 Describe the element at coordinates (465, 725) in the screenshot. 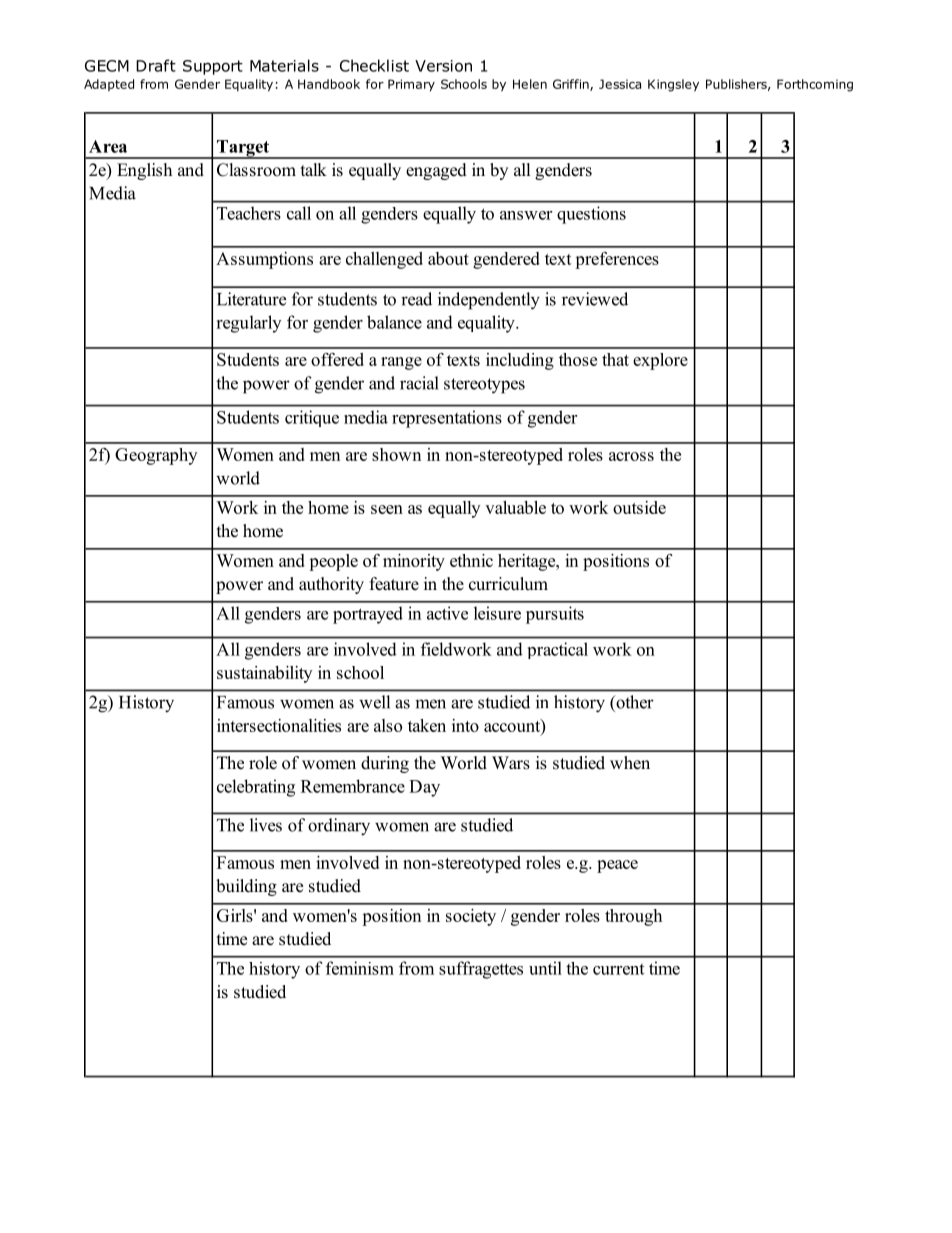

I see `into` at that location.
